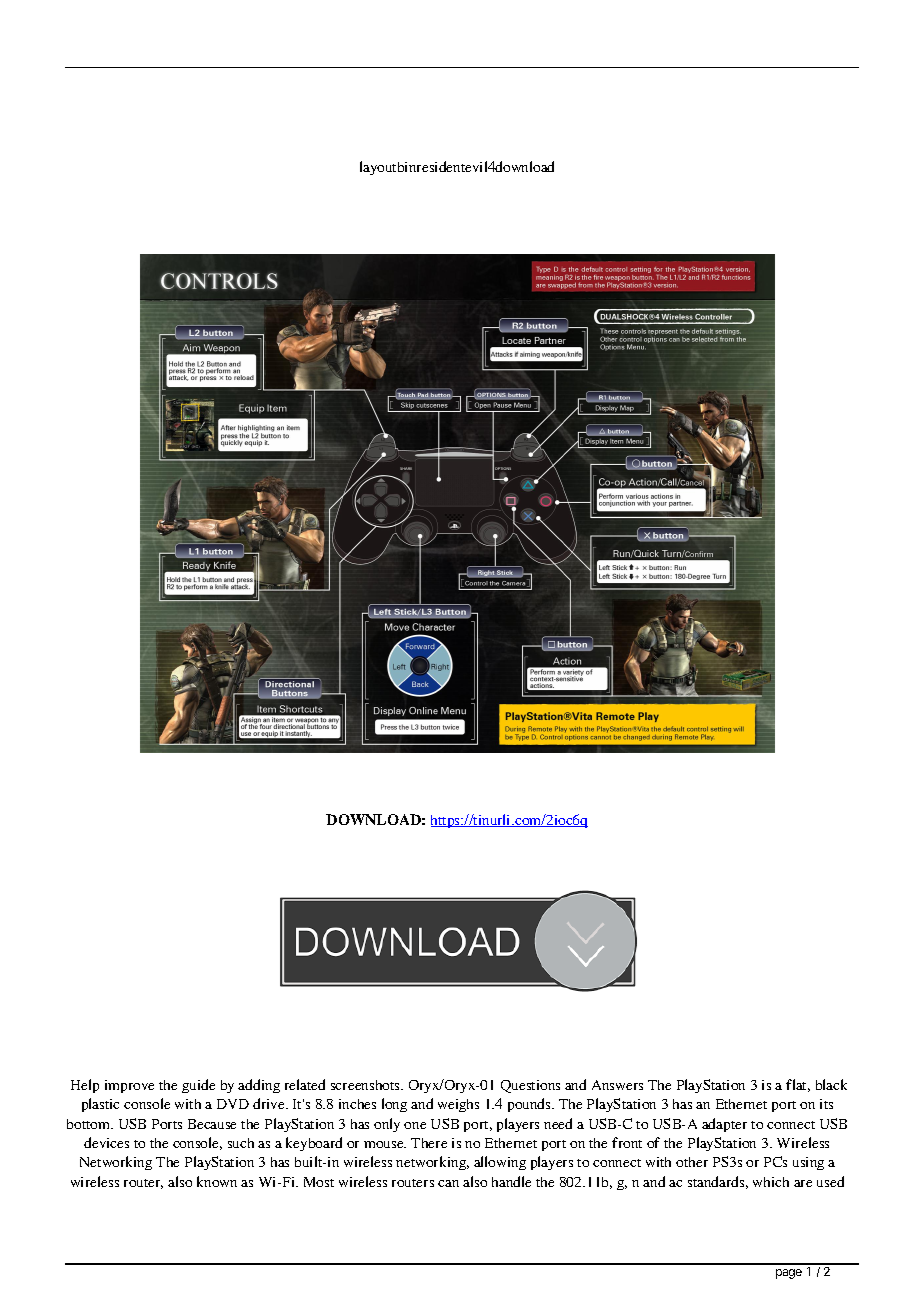  Describe the element at coordinates (530, 1086) in the page. I see `Questions` at that location.
